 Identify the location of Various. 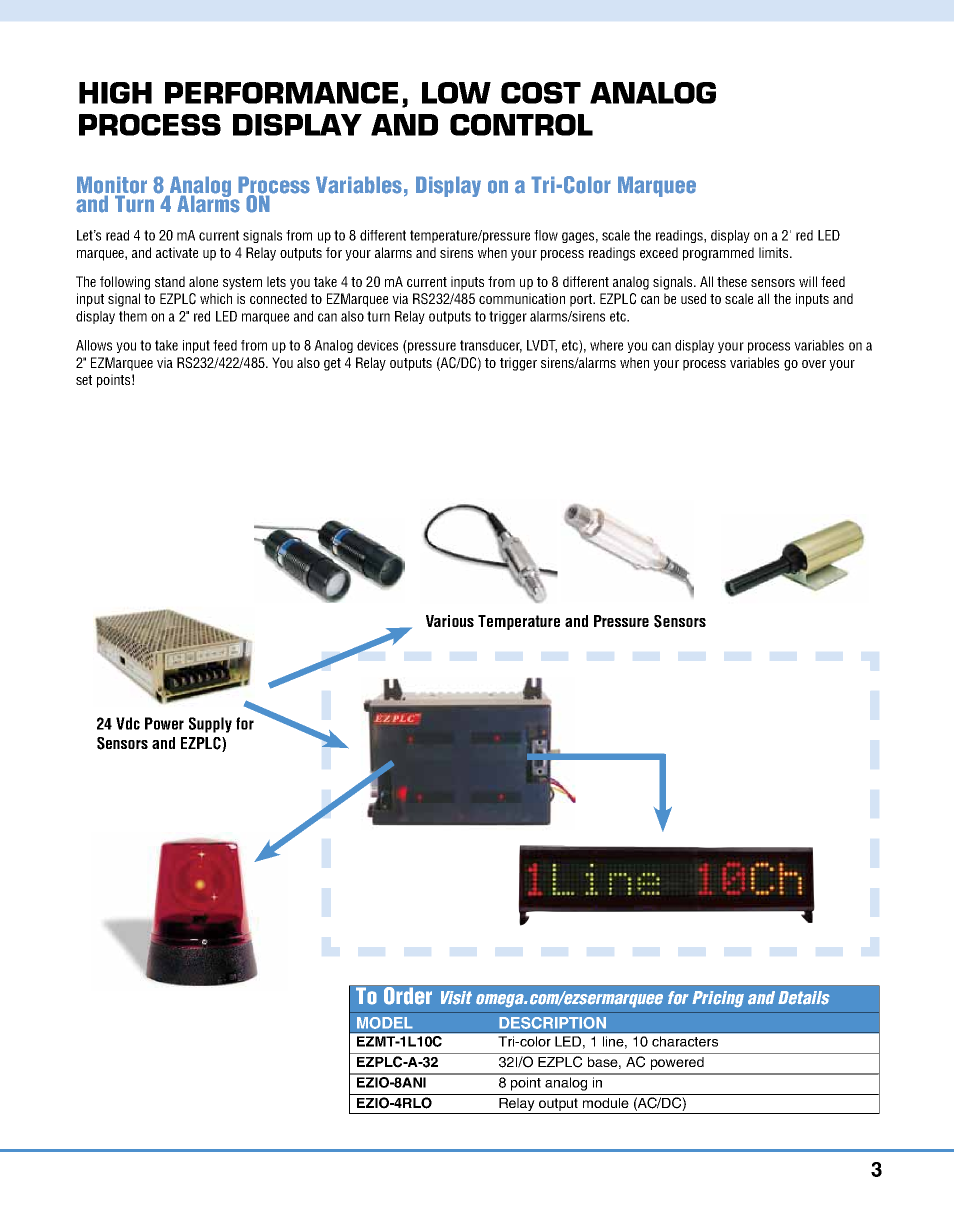
(450, 621).
